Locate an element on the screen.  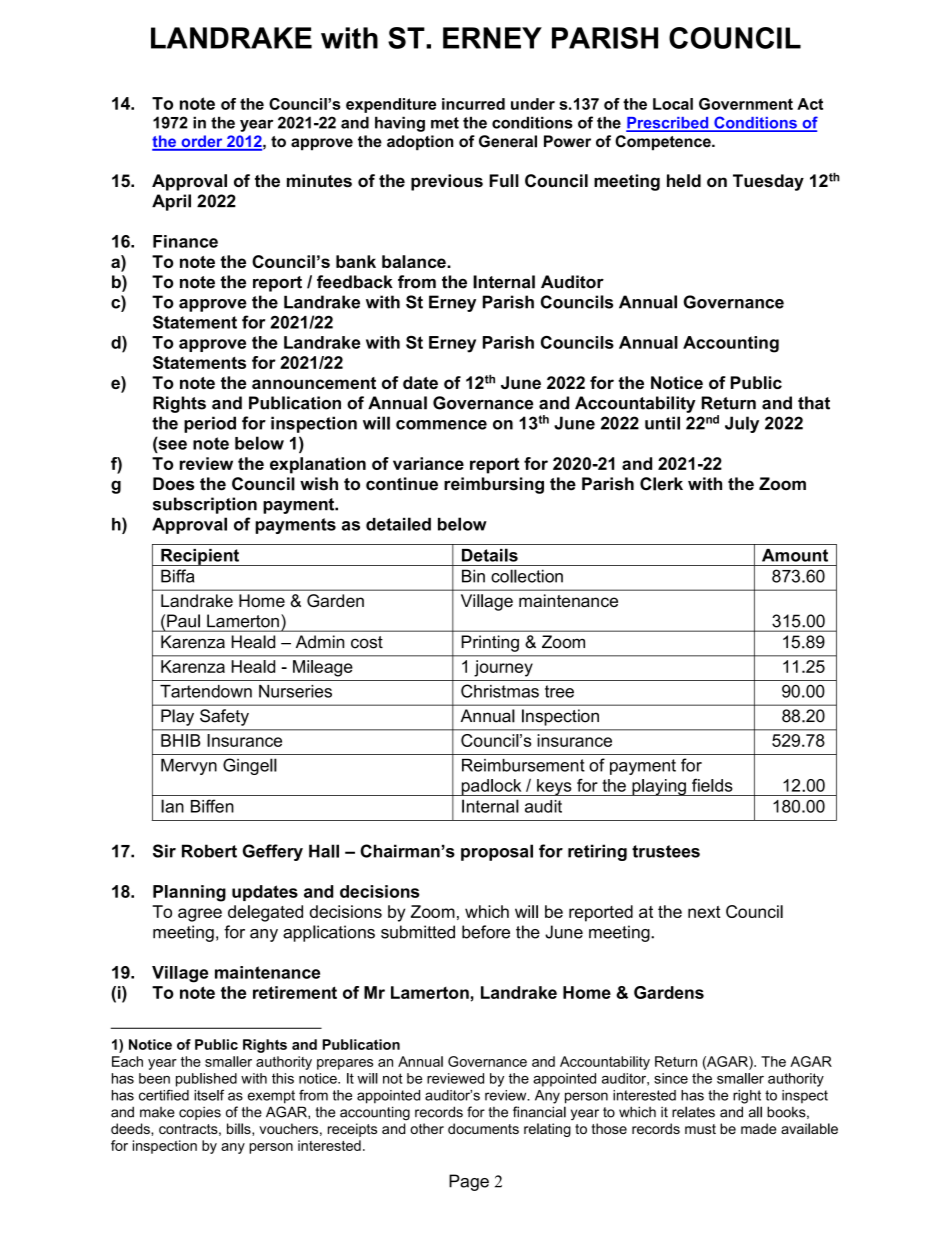
met is located at coordinates (445, 123).
